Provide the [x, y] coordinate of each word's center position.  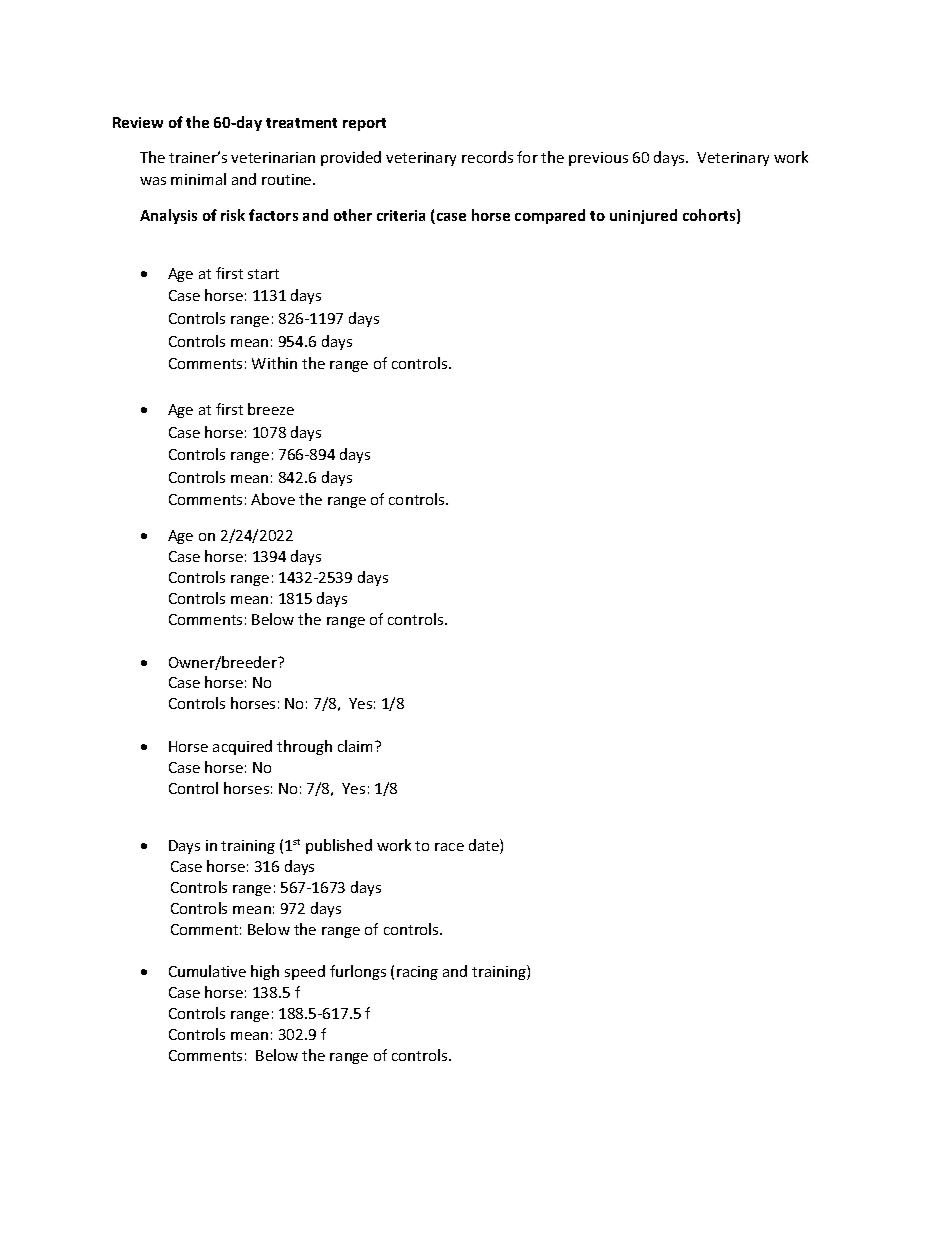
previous [598, 159]
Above [273, 499]
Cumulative [207, 971]
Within [274, 363]
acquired [242, 747]
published [339, 846]
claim [355, 746]
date [485, 846]
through [304, 747]
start [263, 274]
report [364, 124]
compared [550, 216]
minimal [198, 179]
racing [417, 973]
